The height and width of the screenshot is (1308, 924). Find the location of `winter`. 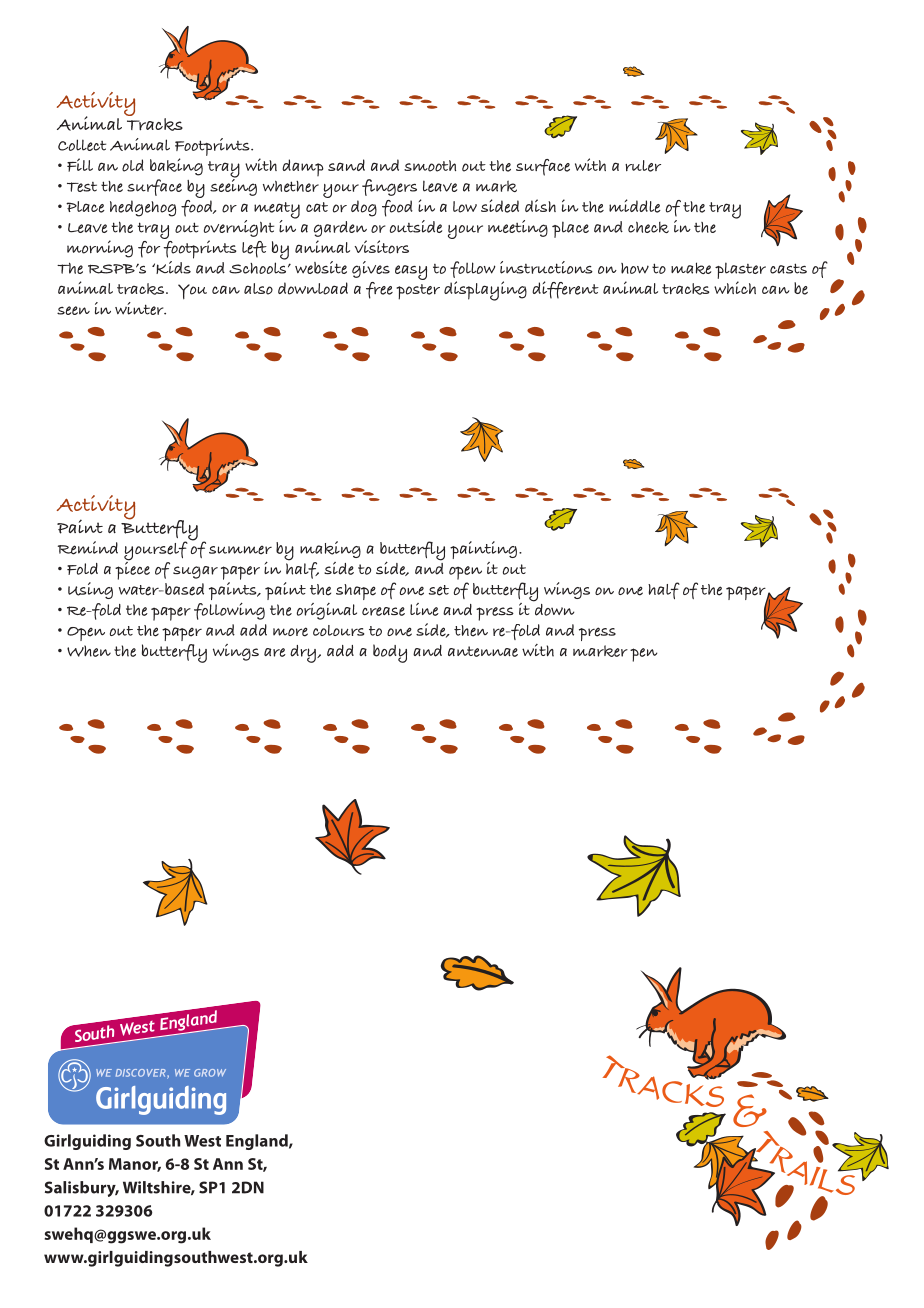

winter is located at coordinates (140, 308).
